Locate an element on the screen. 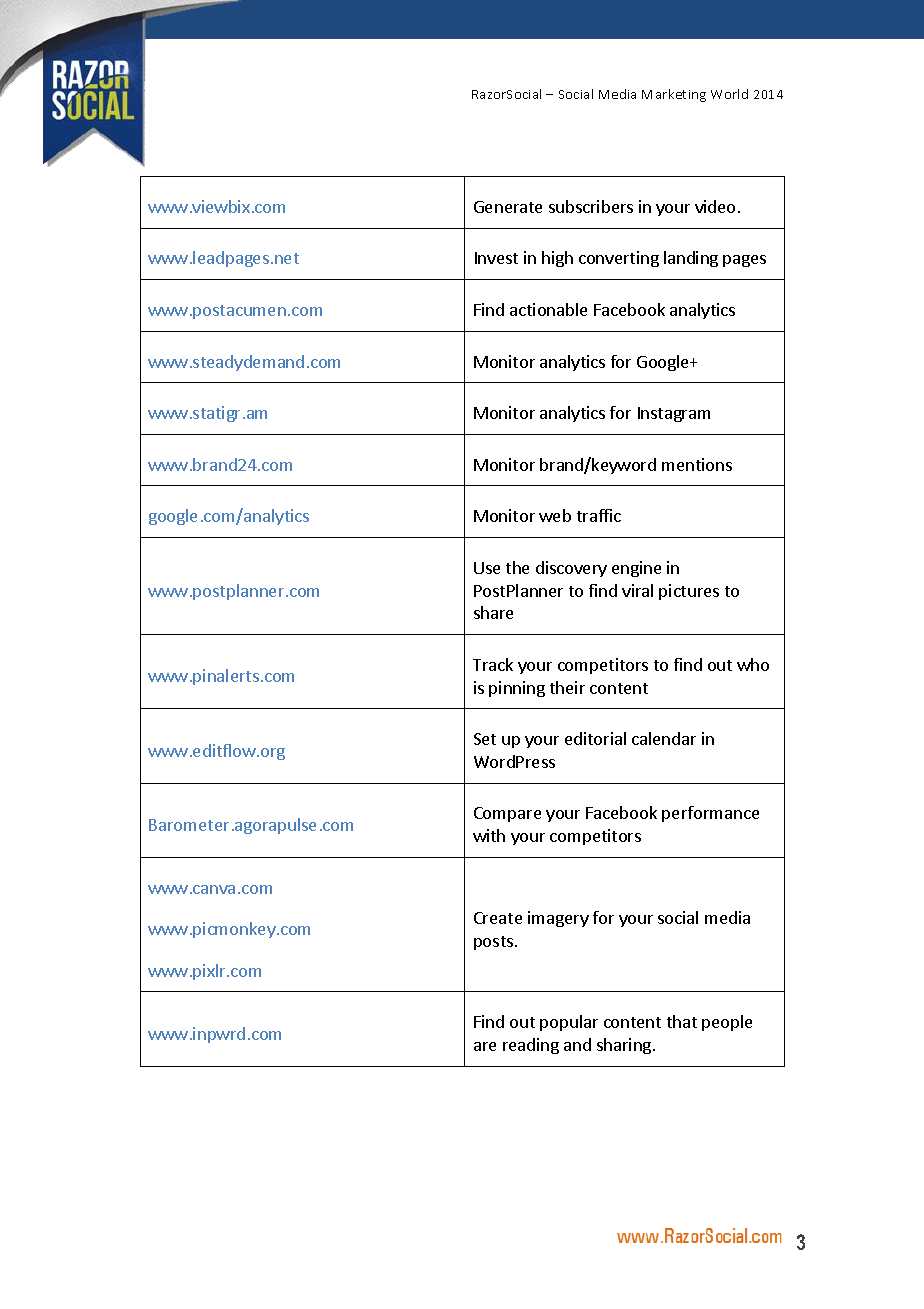 This screenshot has width=924, height=1309. engine is located at coordinates (636, 569).
